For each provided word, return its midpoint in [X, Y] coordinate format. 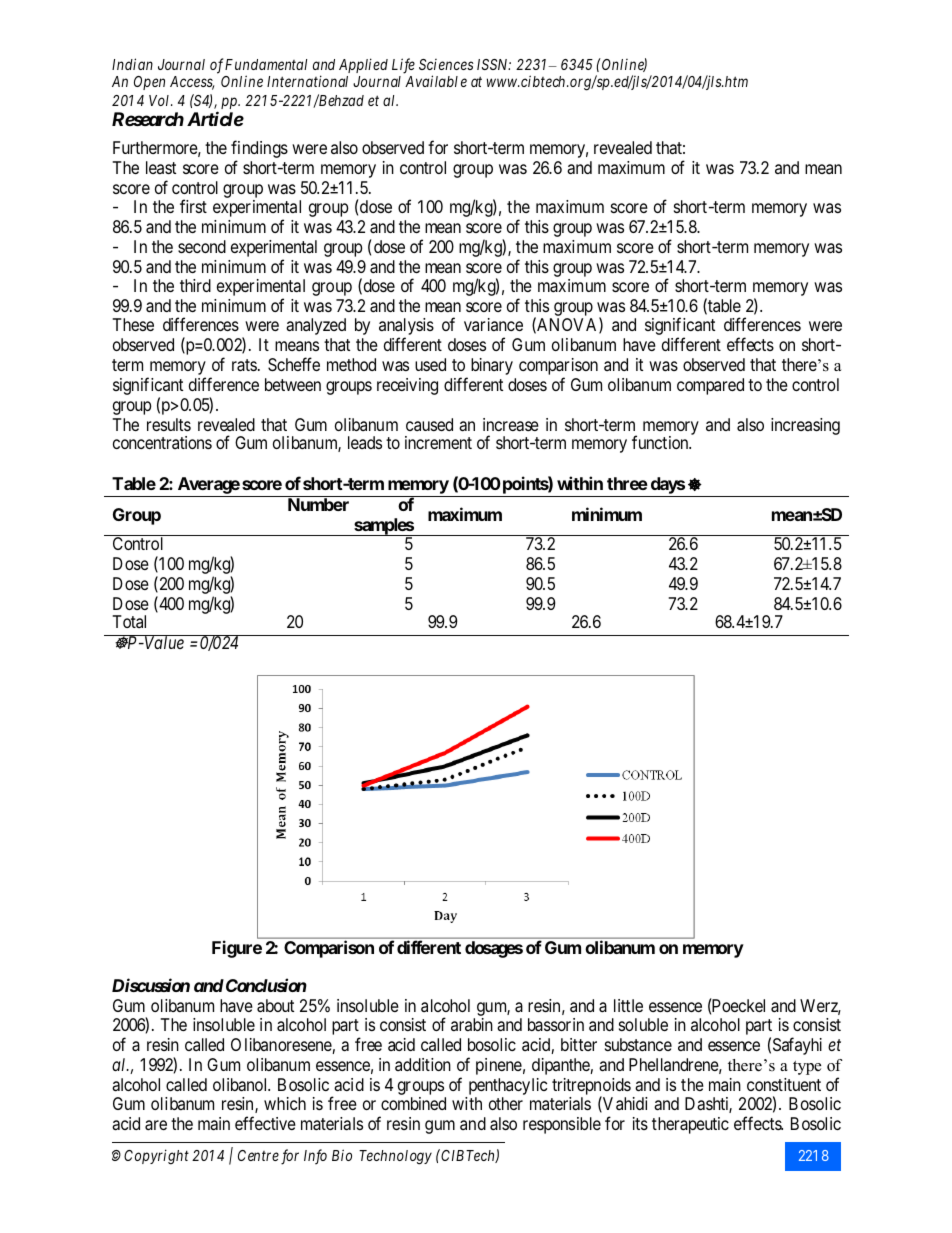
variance [493, 324]
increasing [805, 426]
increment [438, 442]
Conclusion [265, 985]
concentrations [162, 442]
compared [710, 386]
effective [265, 1123]
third [195, 285]
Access [192, 83]
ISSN [494, 64]
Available [436, 81]
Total [129, 621]
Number [318, 504]
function [661, 442]
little [628, 1005]
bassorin [556, 1024]
